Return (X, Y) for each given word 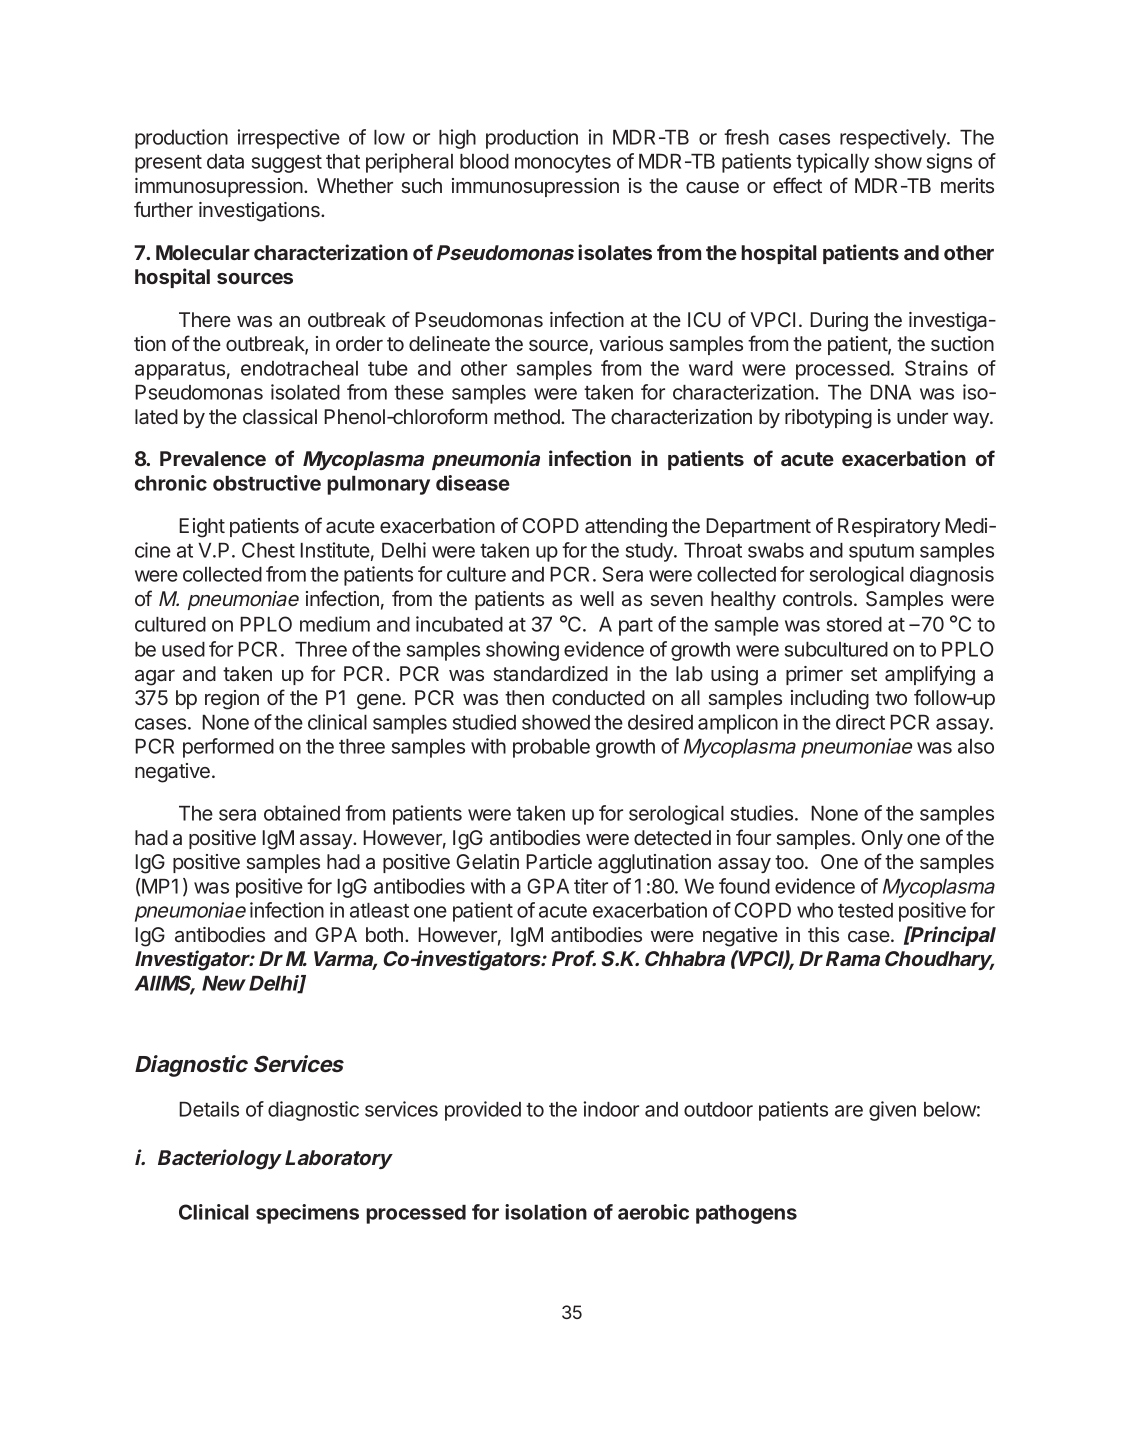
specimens (307, 1214)
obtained (302, 813)
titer (591, 886)
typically (832, 163)
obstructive (267, 483)
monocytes (563, 164)
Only (882, 839)
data (225, 161)
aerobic (653, 1212)
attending (626, 528)
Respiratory (889, 527)
